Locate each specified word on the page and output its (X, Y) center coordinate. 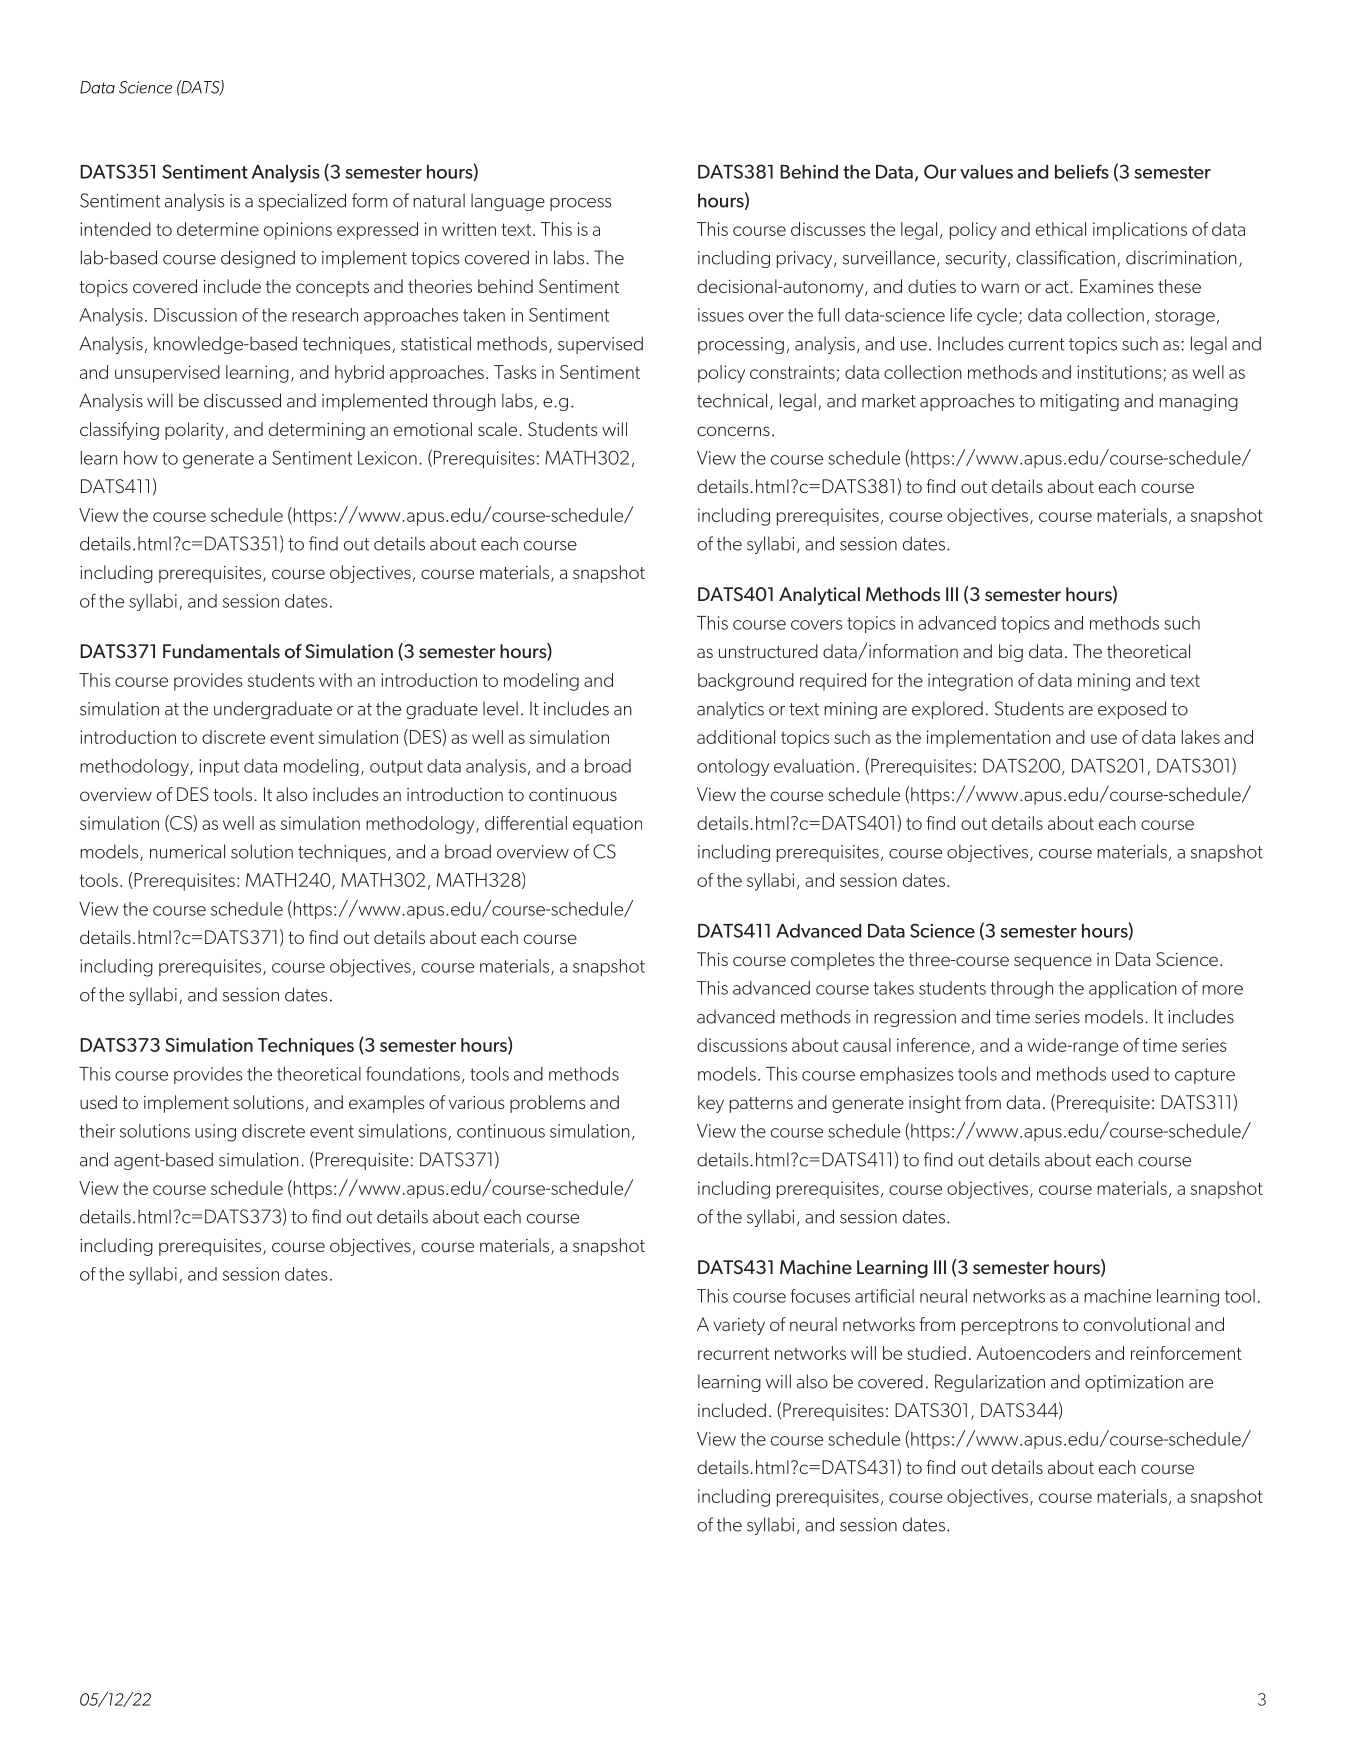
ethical (1061, 229)
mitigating (1079, 402)
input (219, 767)
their (97, 1131)
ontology (733, 767)
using (215, 1133)
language (508, 202)
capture (1205, 1076)
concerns (733, 431)
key (711, 1104)
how (141, 458)
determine (218, 229)
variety (739, 1326)
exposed (1132, 710)
